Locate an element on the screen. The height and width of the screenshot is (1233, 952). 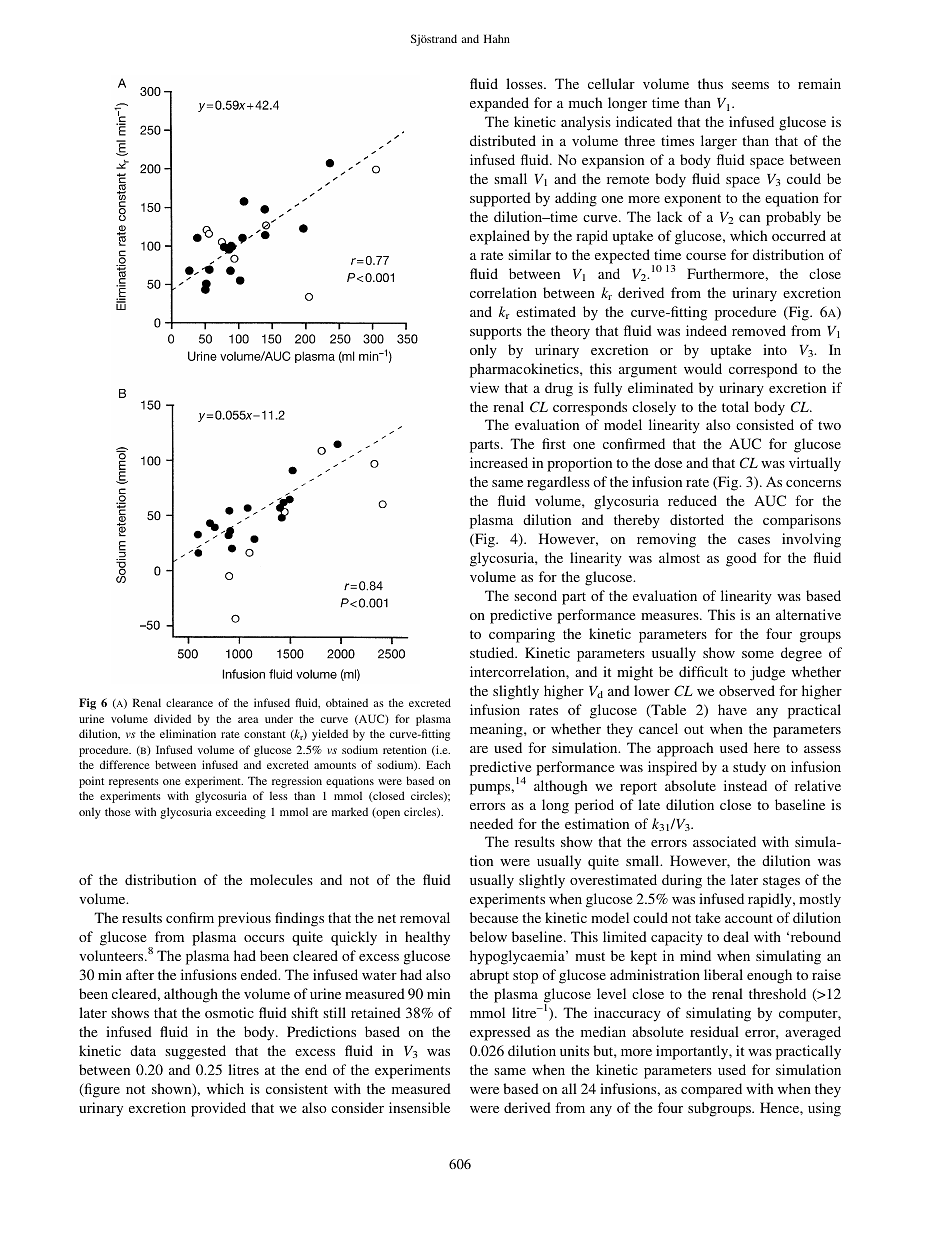
suggested is located at coordinates (195, 1052).
